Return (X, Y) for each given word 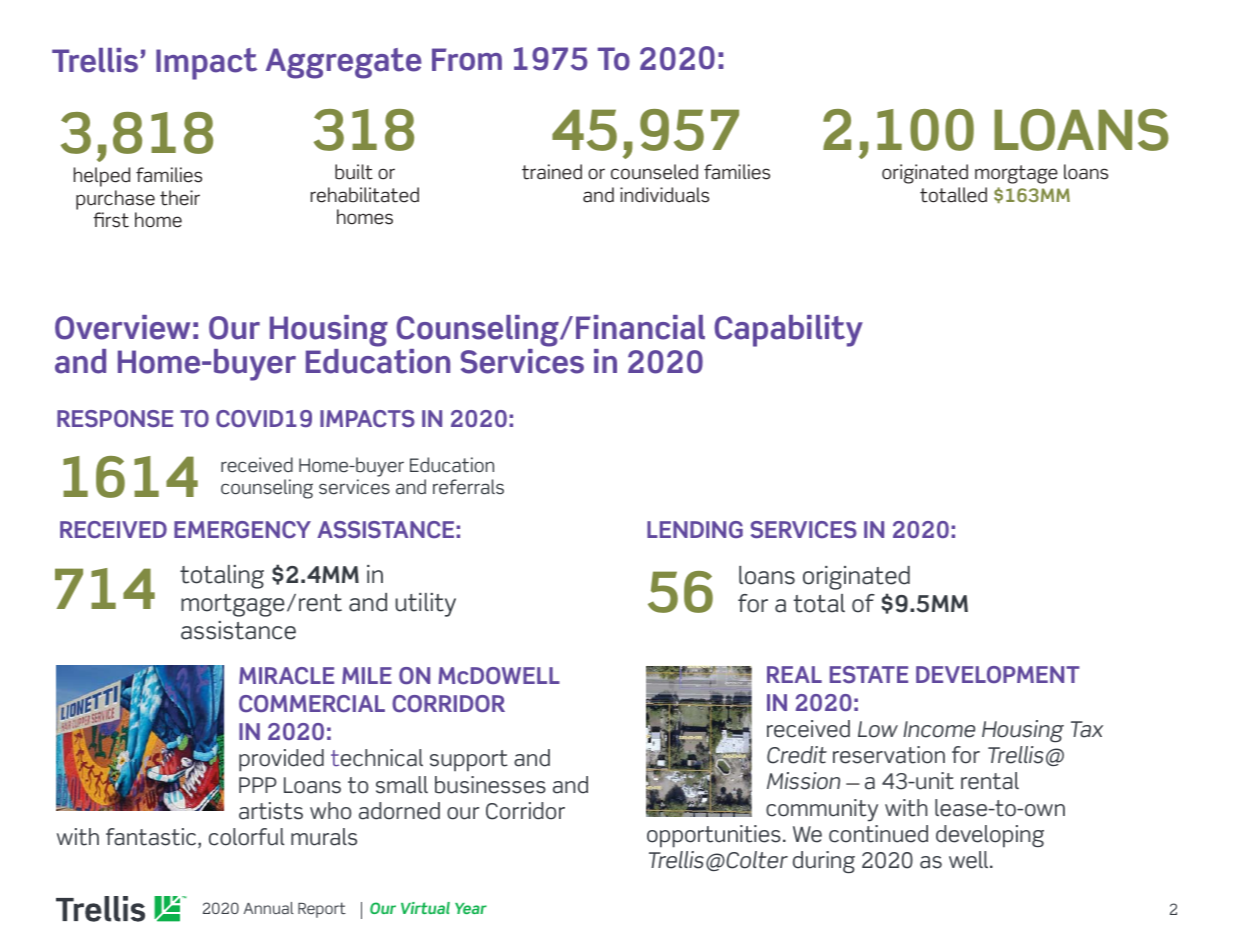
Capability (788, 331)
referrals (468, 487)
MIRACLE (286, 676)
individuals (664, 195)
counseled (654, 172)
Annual (269, 908)
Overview (122, 327)
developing (990, 836)
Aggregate (344, 63)
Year (471, 908)
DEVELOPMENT (998, 674)
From (467, 59)
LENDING (695, 529)
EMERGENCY (242, 530)
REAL (794, 674)
